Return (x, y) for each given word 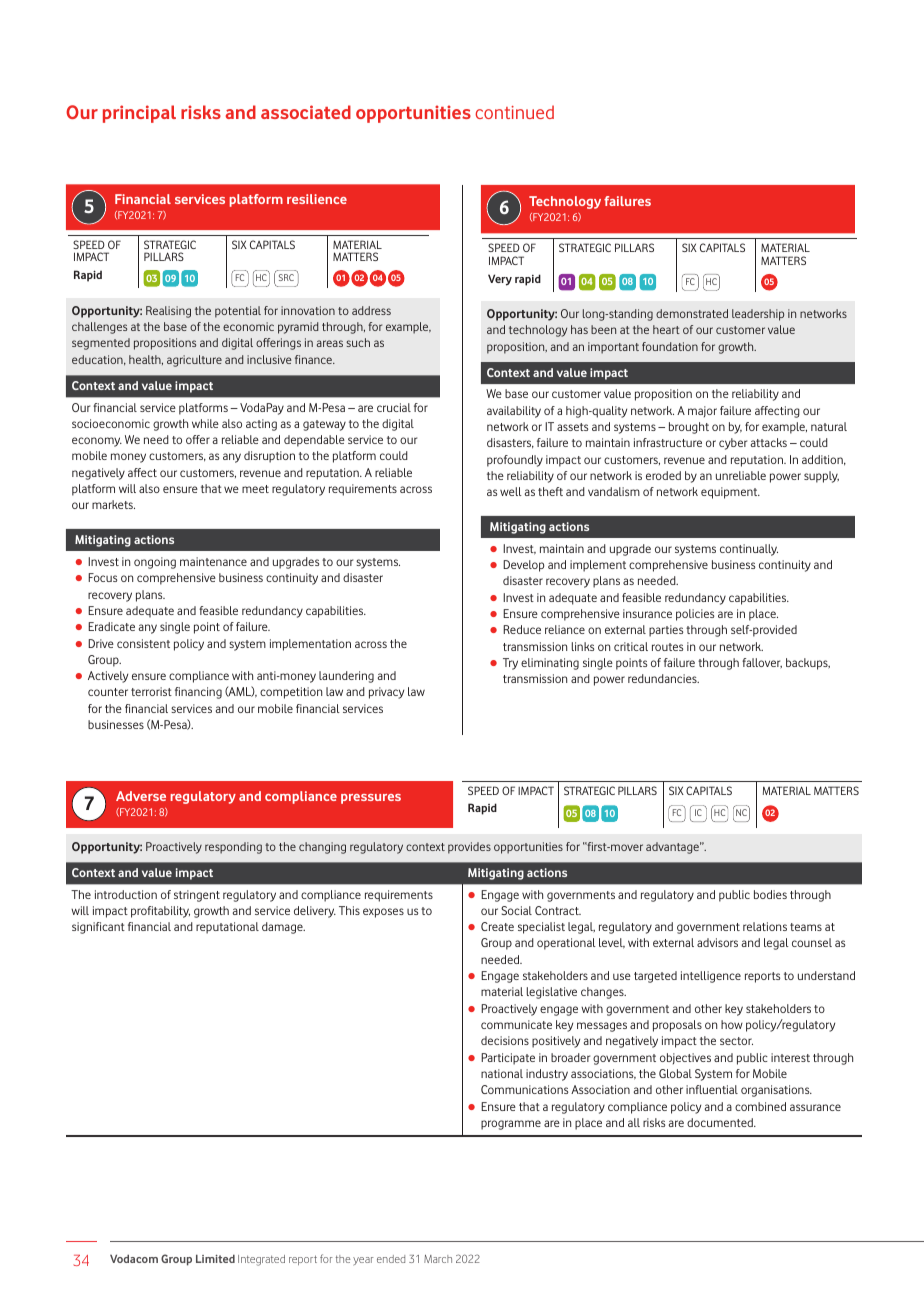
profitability (160, 912)
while (205, 423)
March (438, 1259)
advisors (717, 942)
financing (198, 693)
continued (514, 112)
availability (514, 412)
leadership (758, 315)
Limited (215, 1258)
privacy (386, 693)
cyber (733, 444)
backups (808, 664)
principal (139, 114)
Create (497, 926)
